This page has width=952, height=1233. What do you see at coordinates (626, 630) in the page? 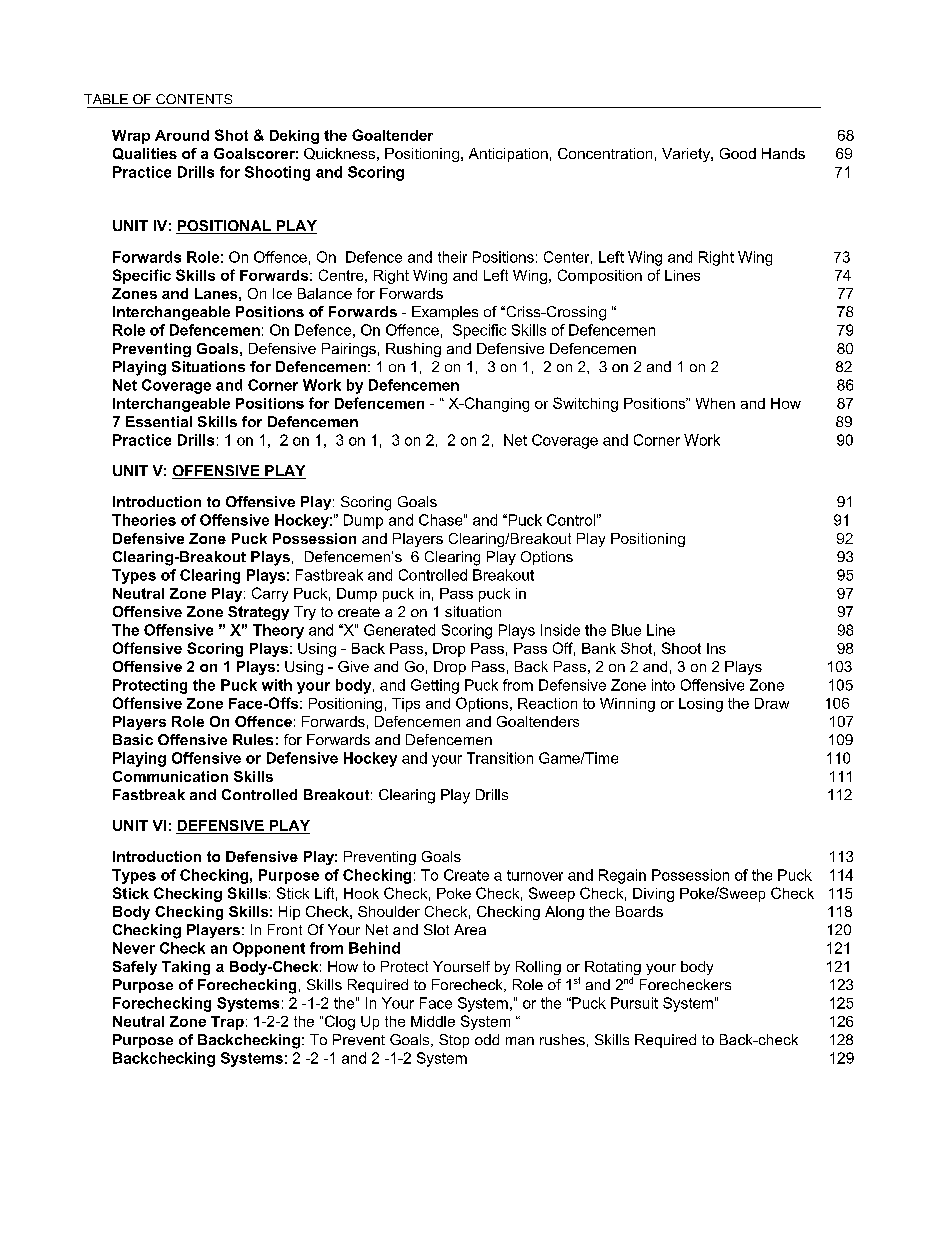
I see `Blue` at bounding box center [626, 630].
